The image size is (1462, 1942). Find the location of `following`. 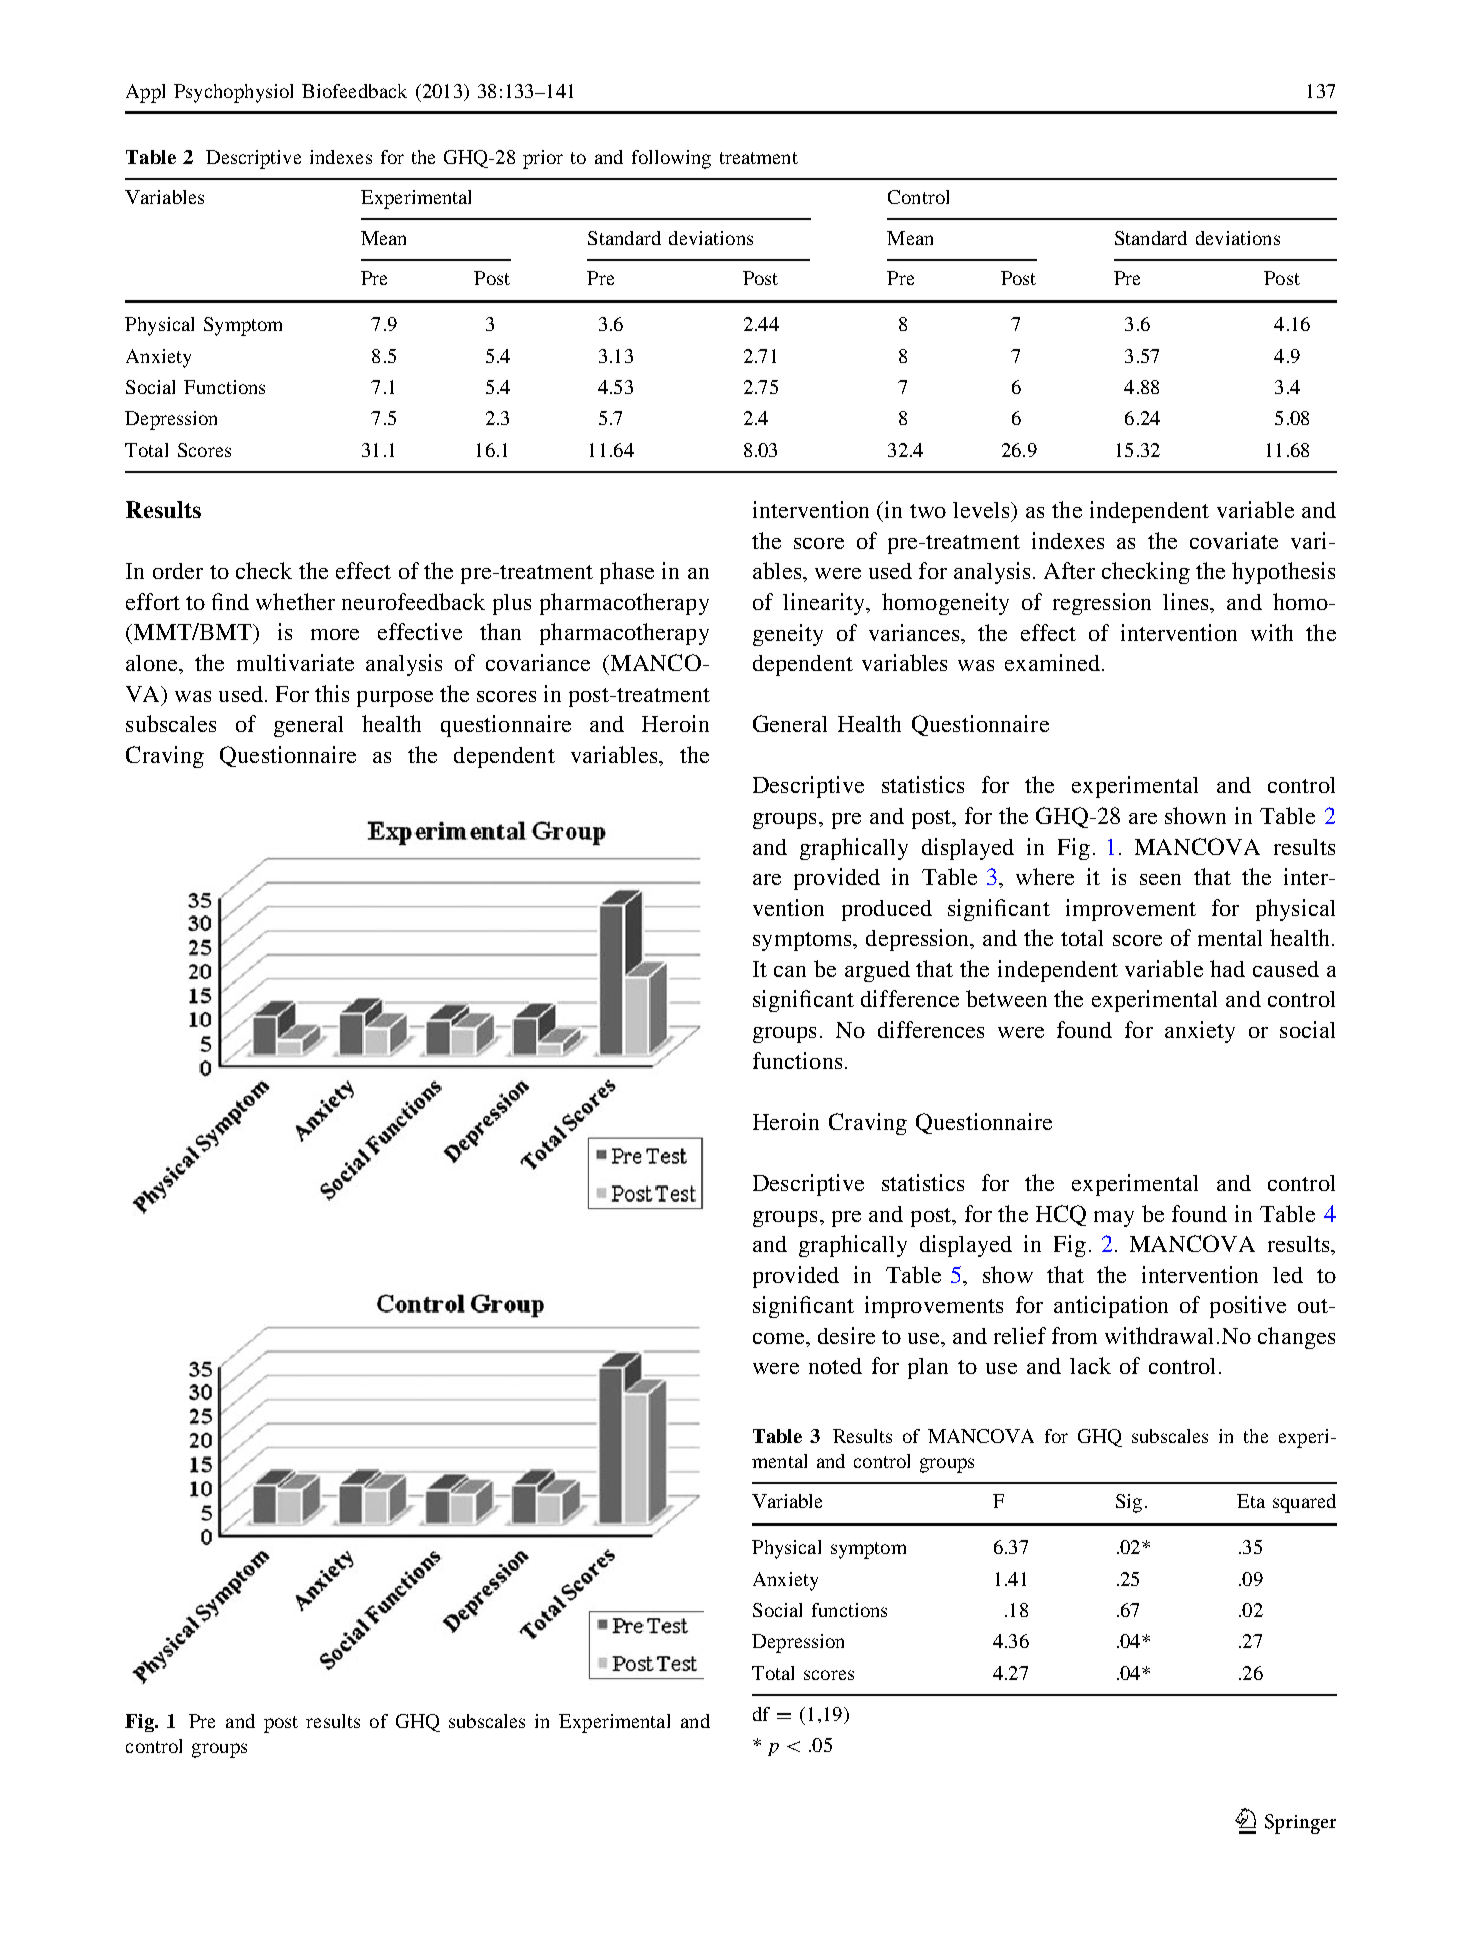

following is located at coordinates (671, 159).
